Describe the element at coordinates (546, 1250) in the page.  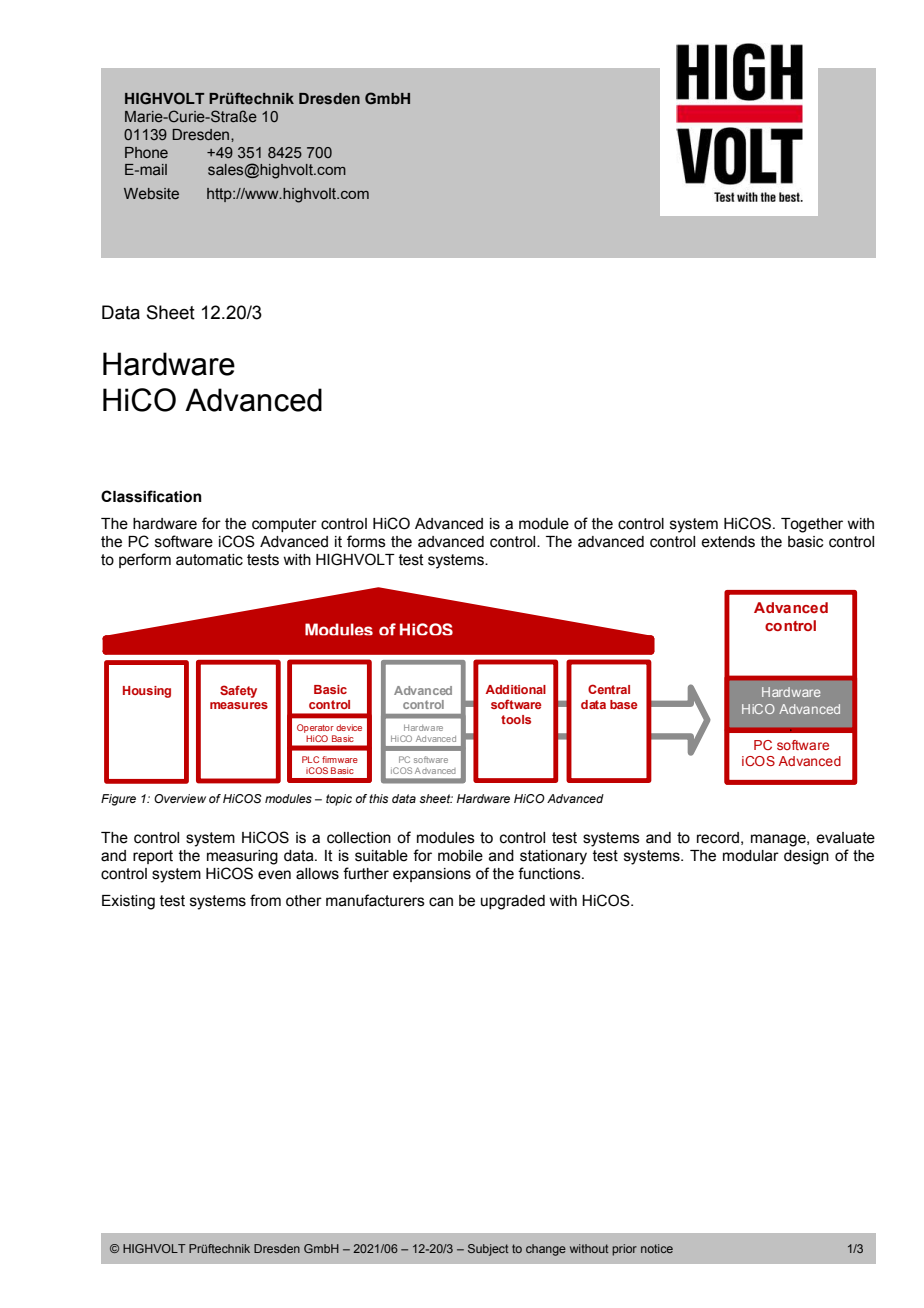
I see `change` at that location.
